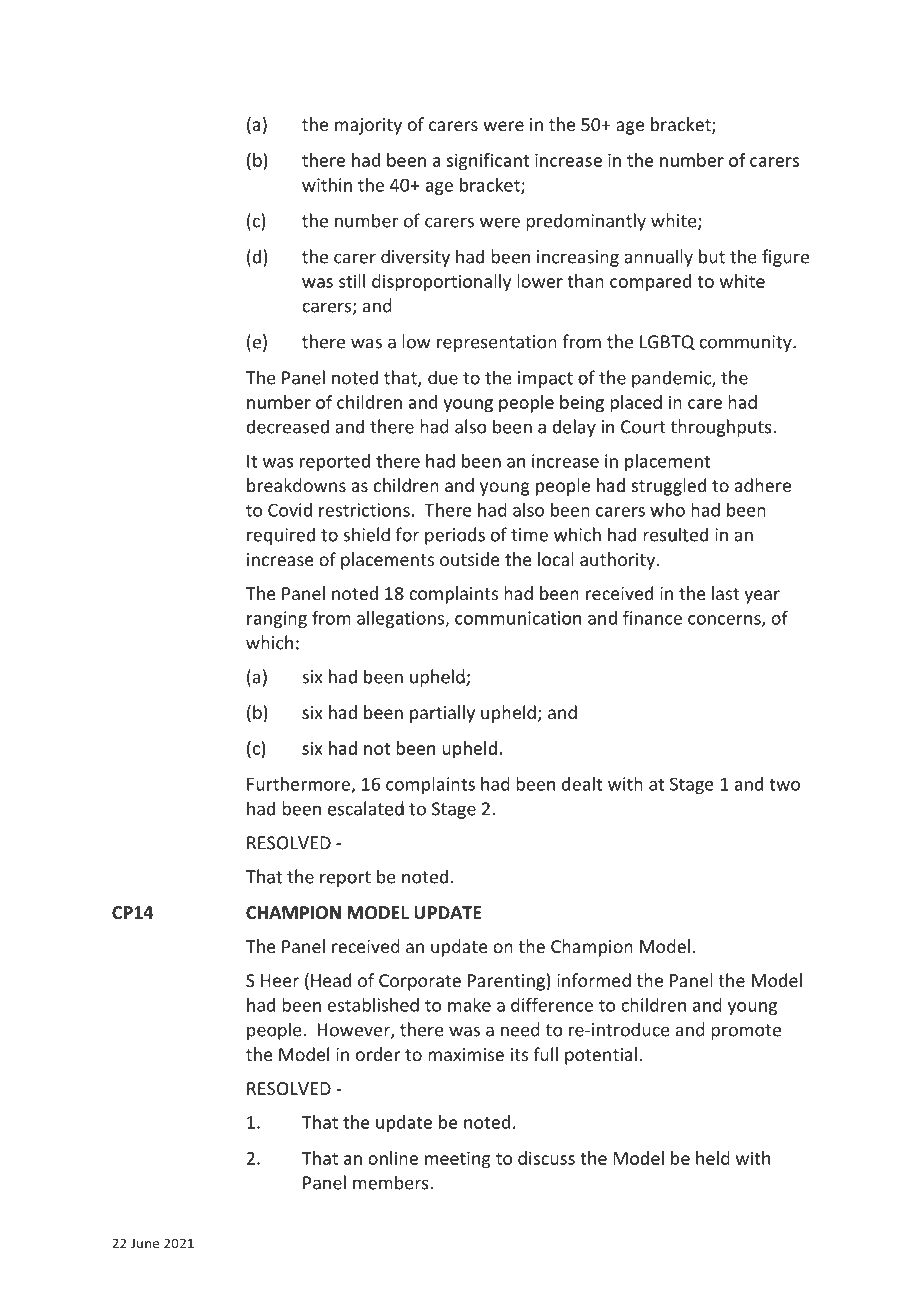 Image resolution: width=924 pixels, height=1307 pixels. What do you see at coordinates (458, 1160) in the image?
I see `meeting` at bounding box center [458, 1160].
